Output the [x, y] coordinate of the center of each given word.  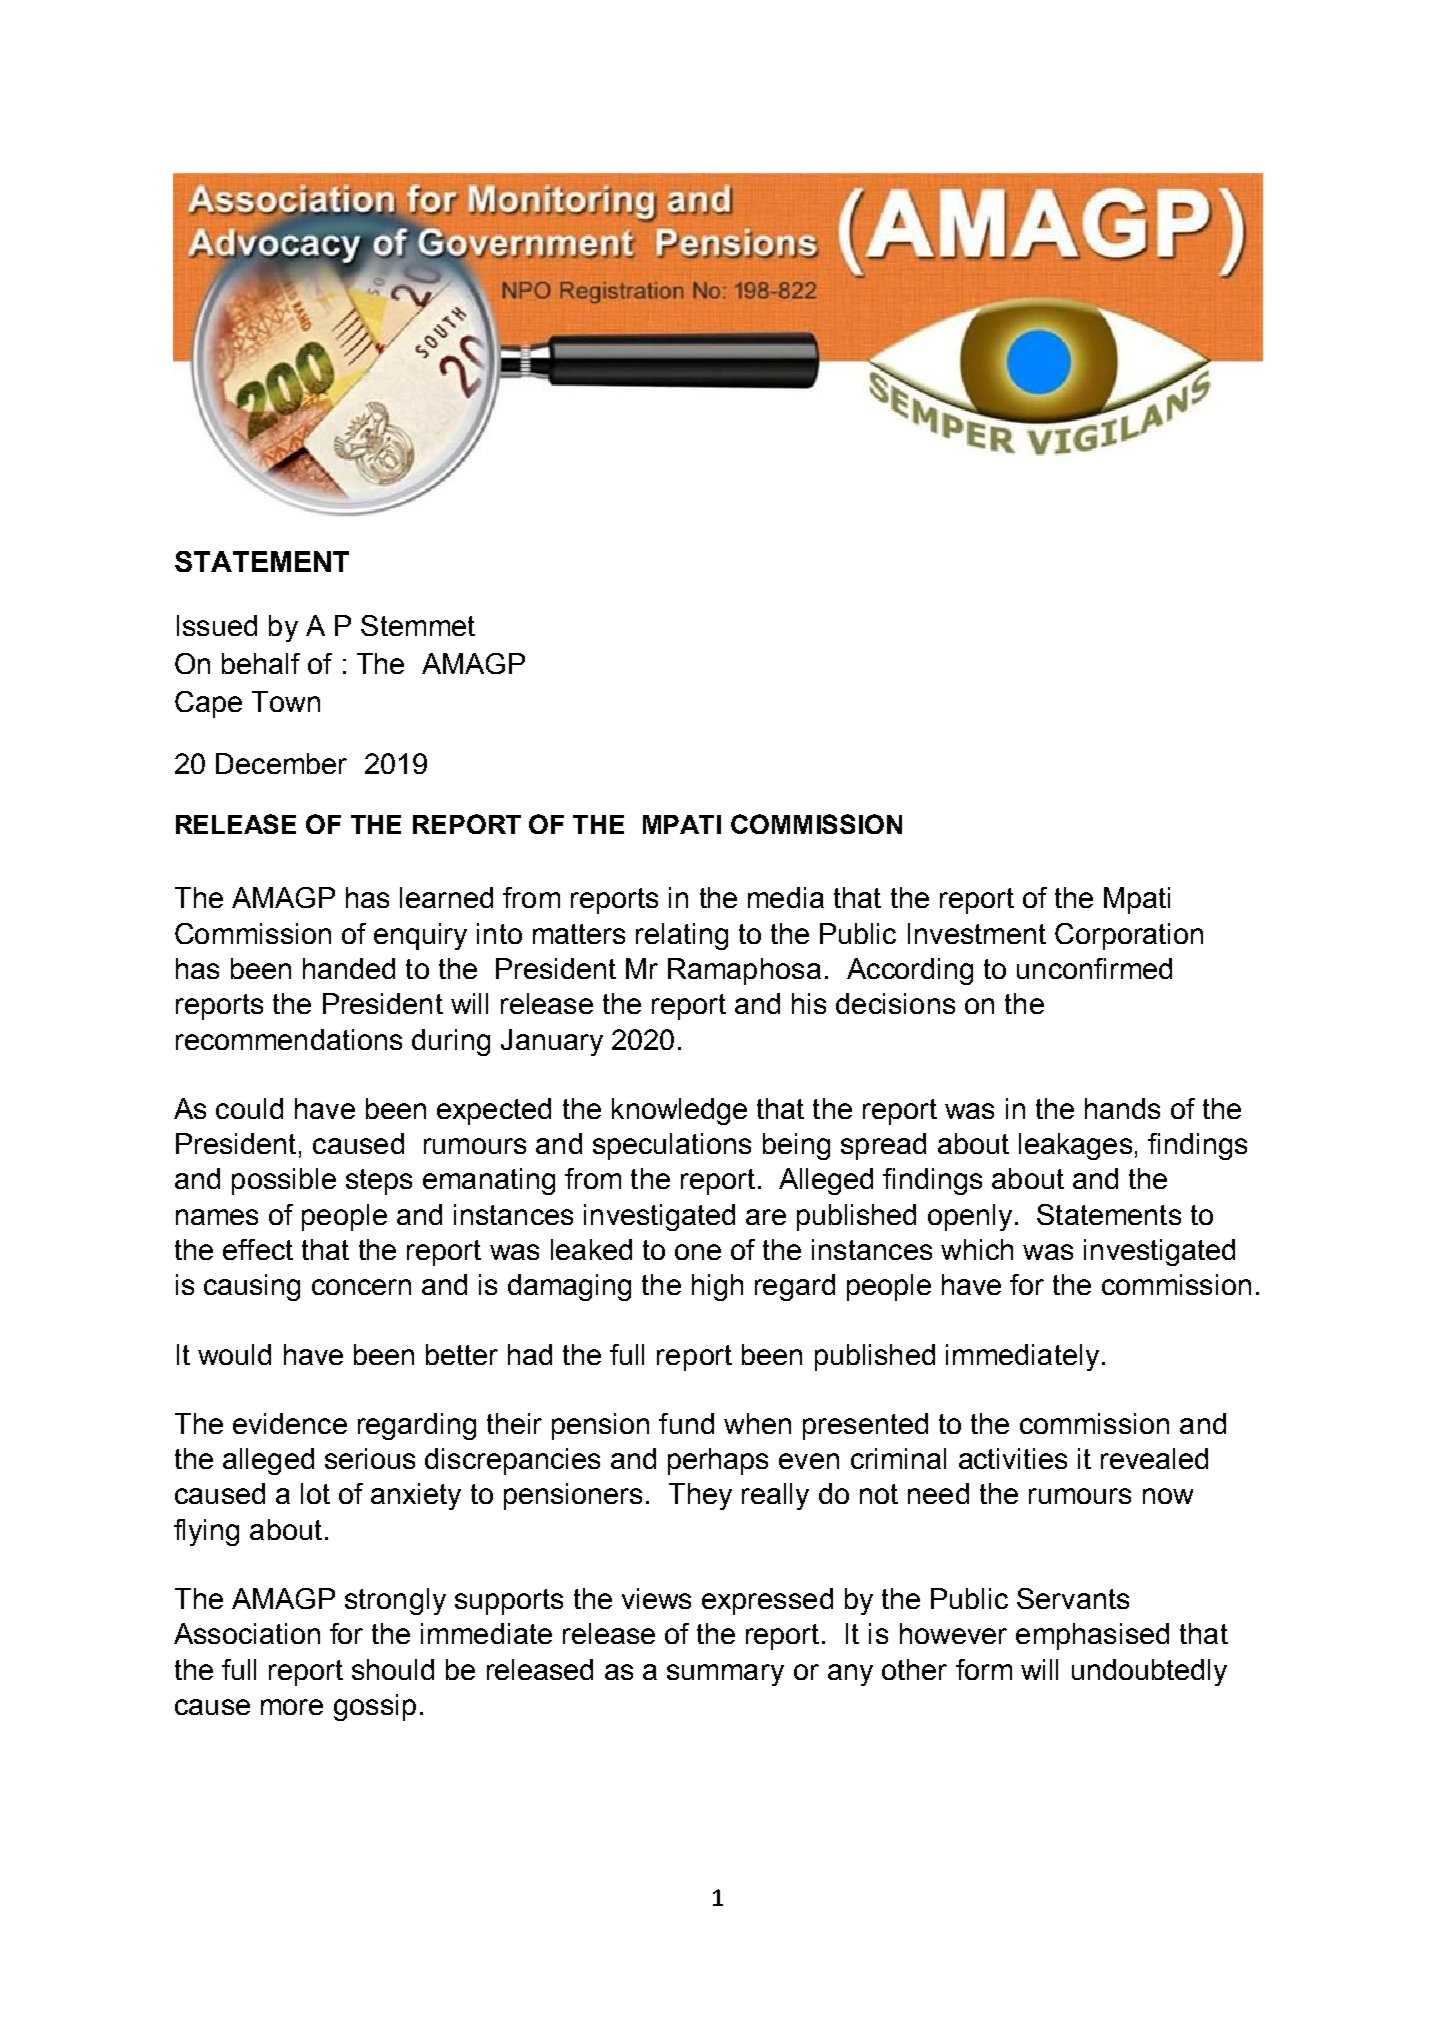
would [234, 1354]
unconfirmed [1094, 968]
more [292, 1707]
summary [725, 1675]
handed [349, 968]
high [717, 1287]
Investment [977, 933]
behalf [261, 663]
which [977, 1249]
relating [682, 936]
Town [286, 701]
